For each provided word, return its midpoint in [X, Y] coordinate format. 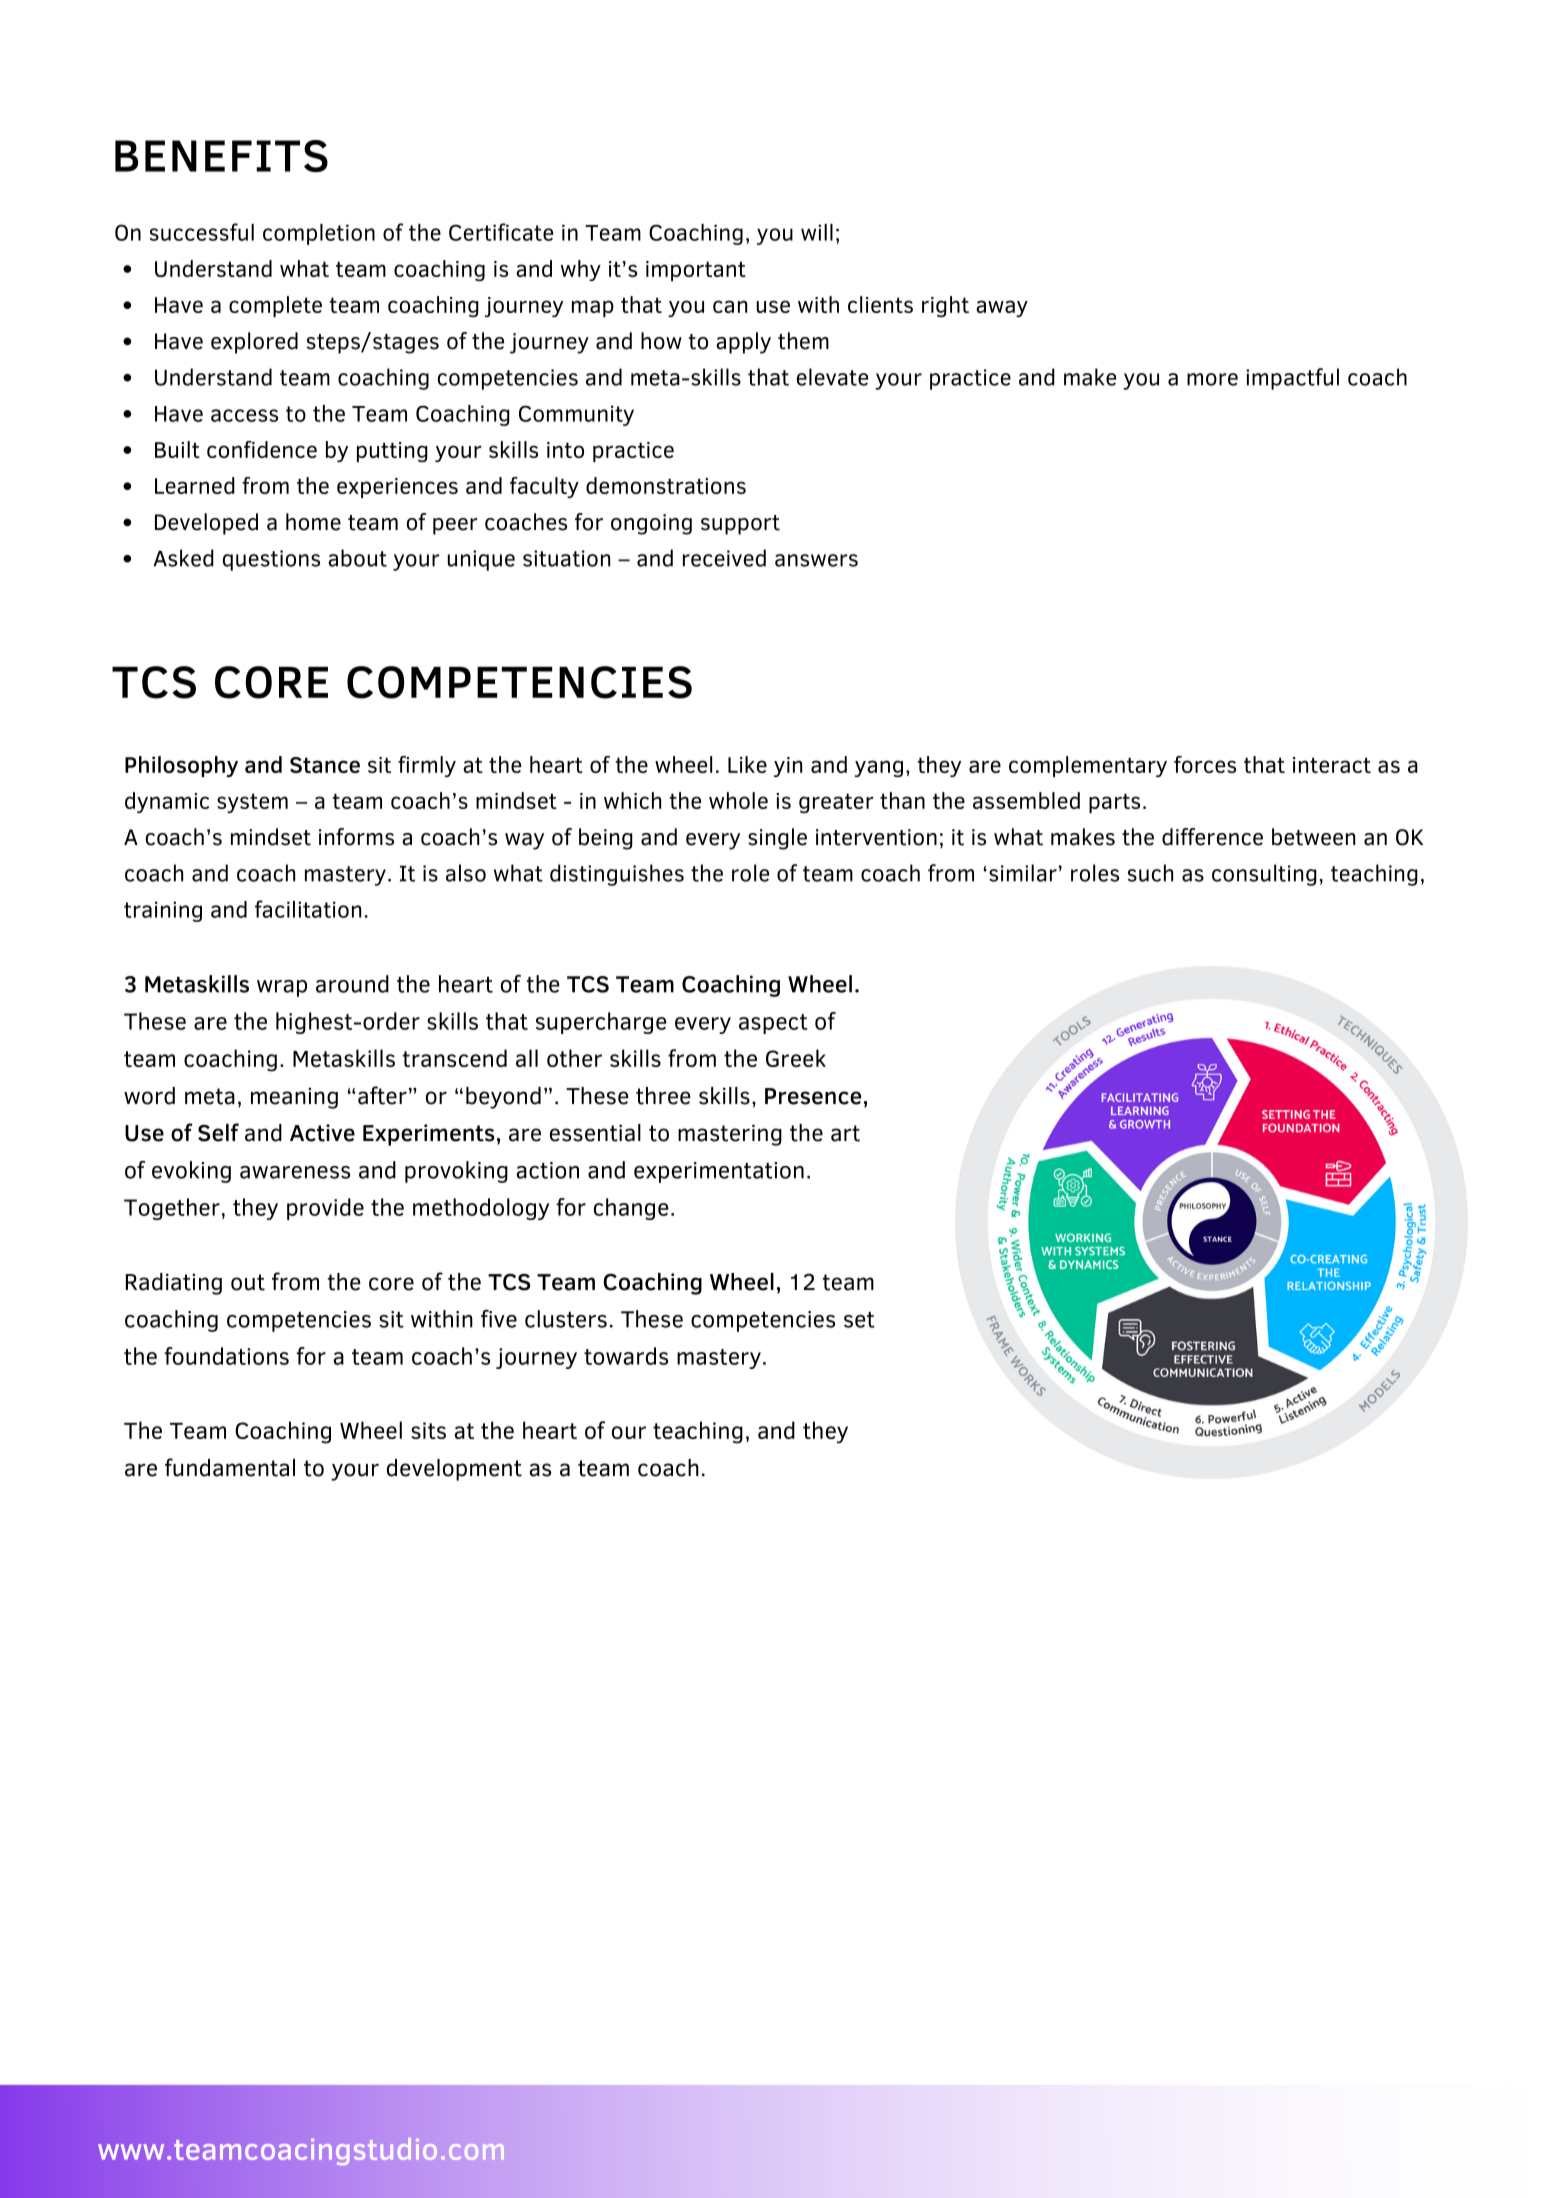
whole [738, 800]
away [1002, 308]
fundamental [230, 1467]
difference [1212, 837]
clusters [566, 1319]
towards [626, 1356]
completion [319, 234]
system [252, 803]
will [817, 232]
